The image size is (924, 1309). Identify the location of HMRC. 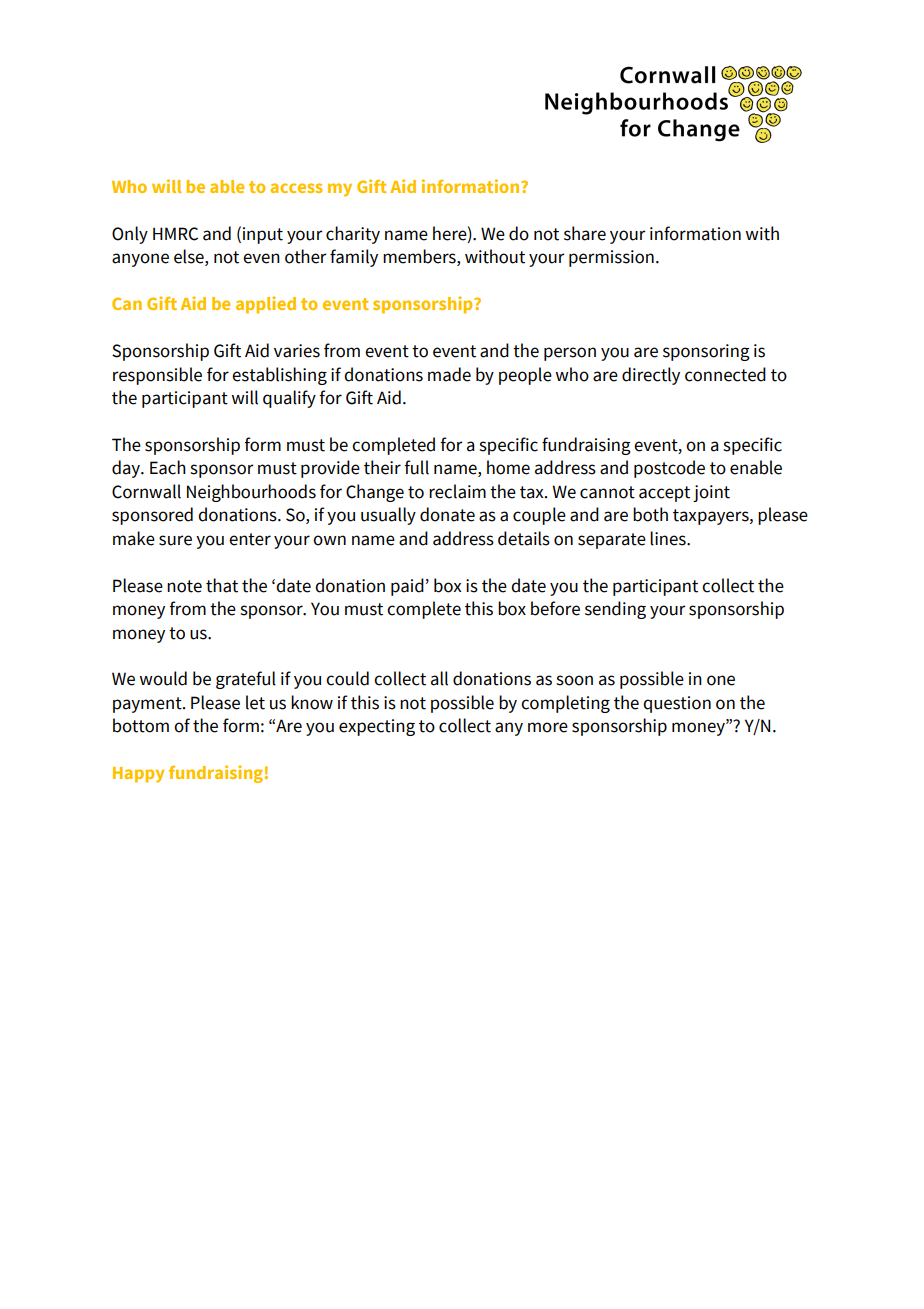
(175, 234).
